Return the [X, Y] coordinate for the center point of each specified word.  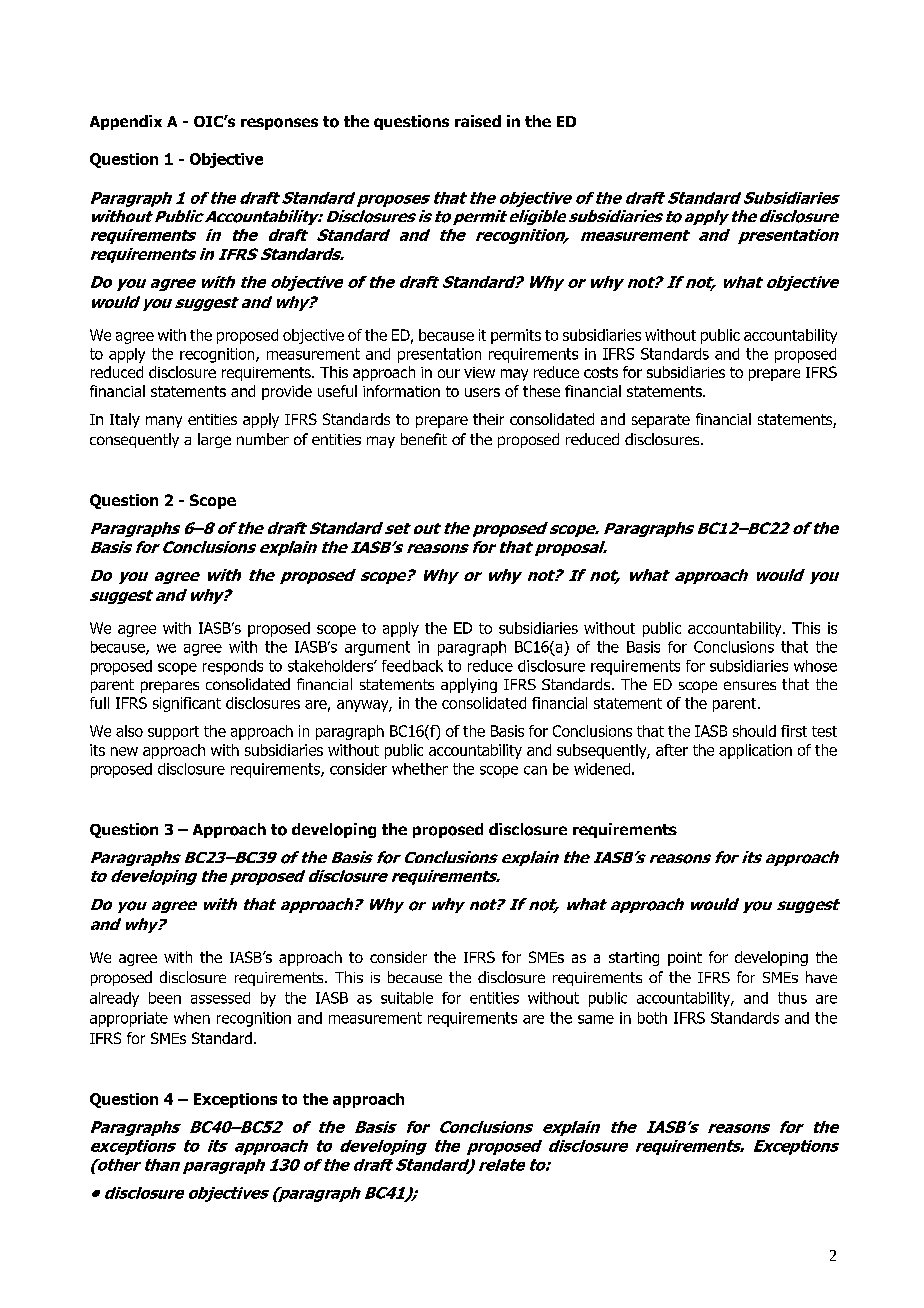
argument [377, 648]
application [755, 751]
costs [601, 372]
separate [661, 421]
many [164, 422]
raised [478, 121]
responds [233, 667]
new [124, 751]
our [449, 373]
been [165, 998]
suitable [407, 998]
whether [420, 769]
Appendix [126, 122]
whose [815, 666]
